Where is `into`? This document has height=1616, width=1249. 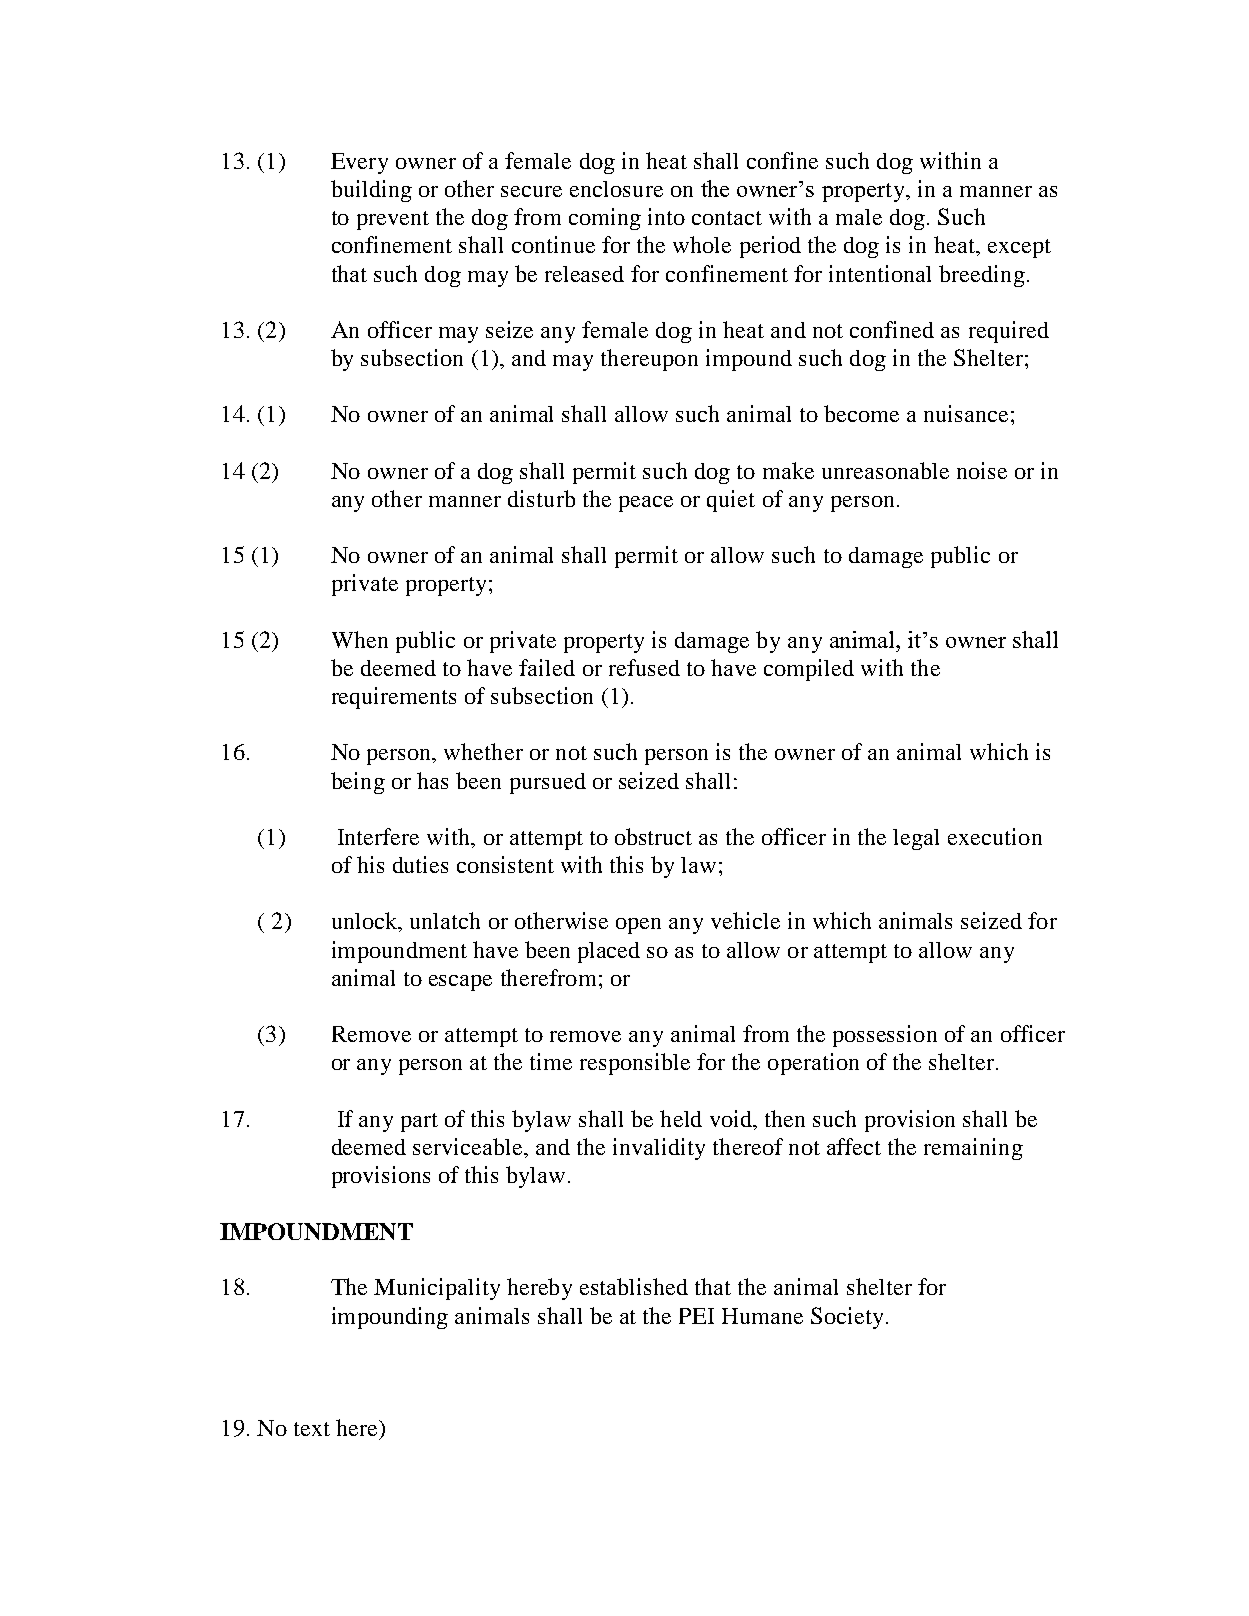 into is located at coordinates (666, 216).
